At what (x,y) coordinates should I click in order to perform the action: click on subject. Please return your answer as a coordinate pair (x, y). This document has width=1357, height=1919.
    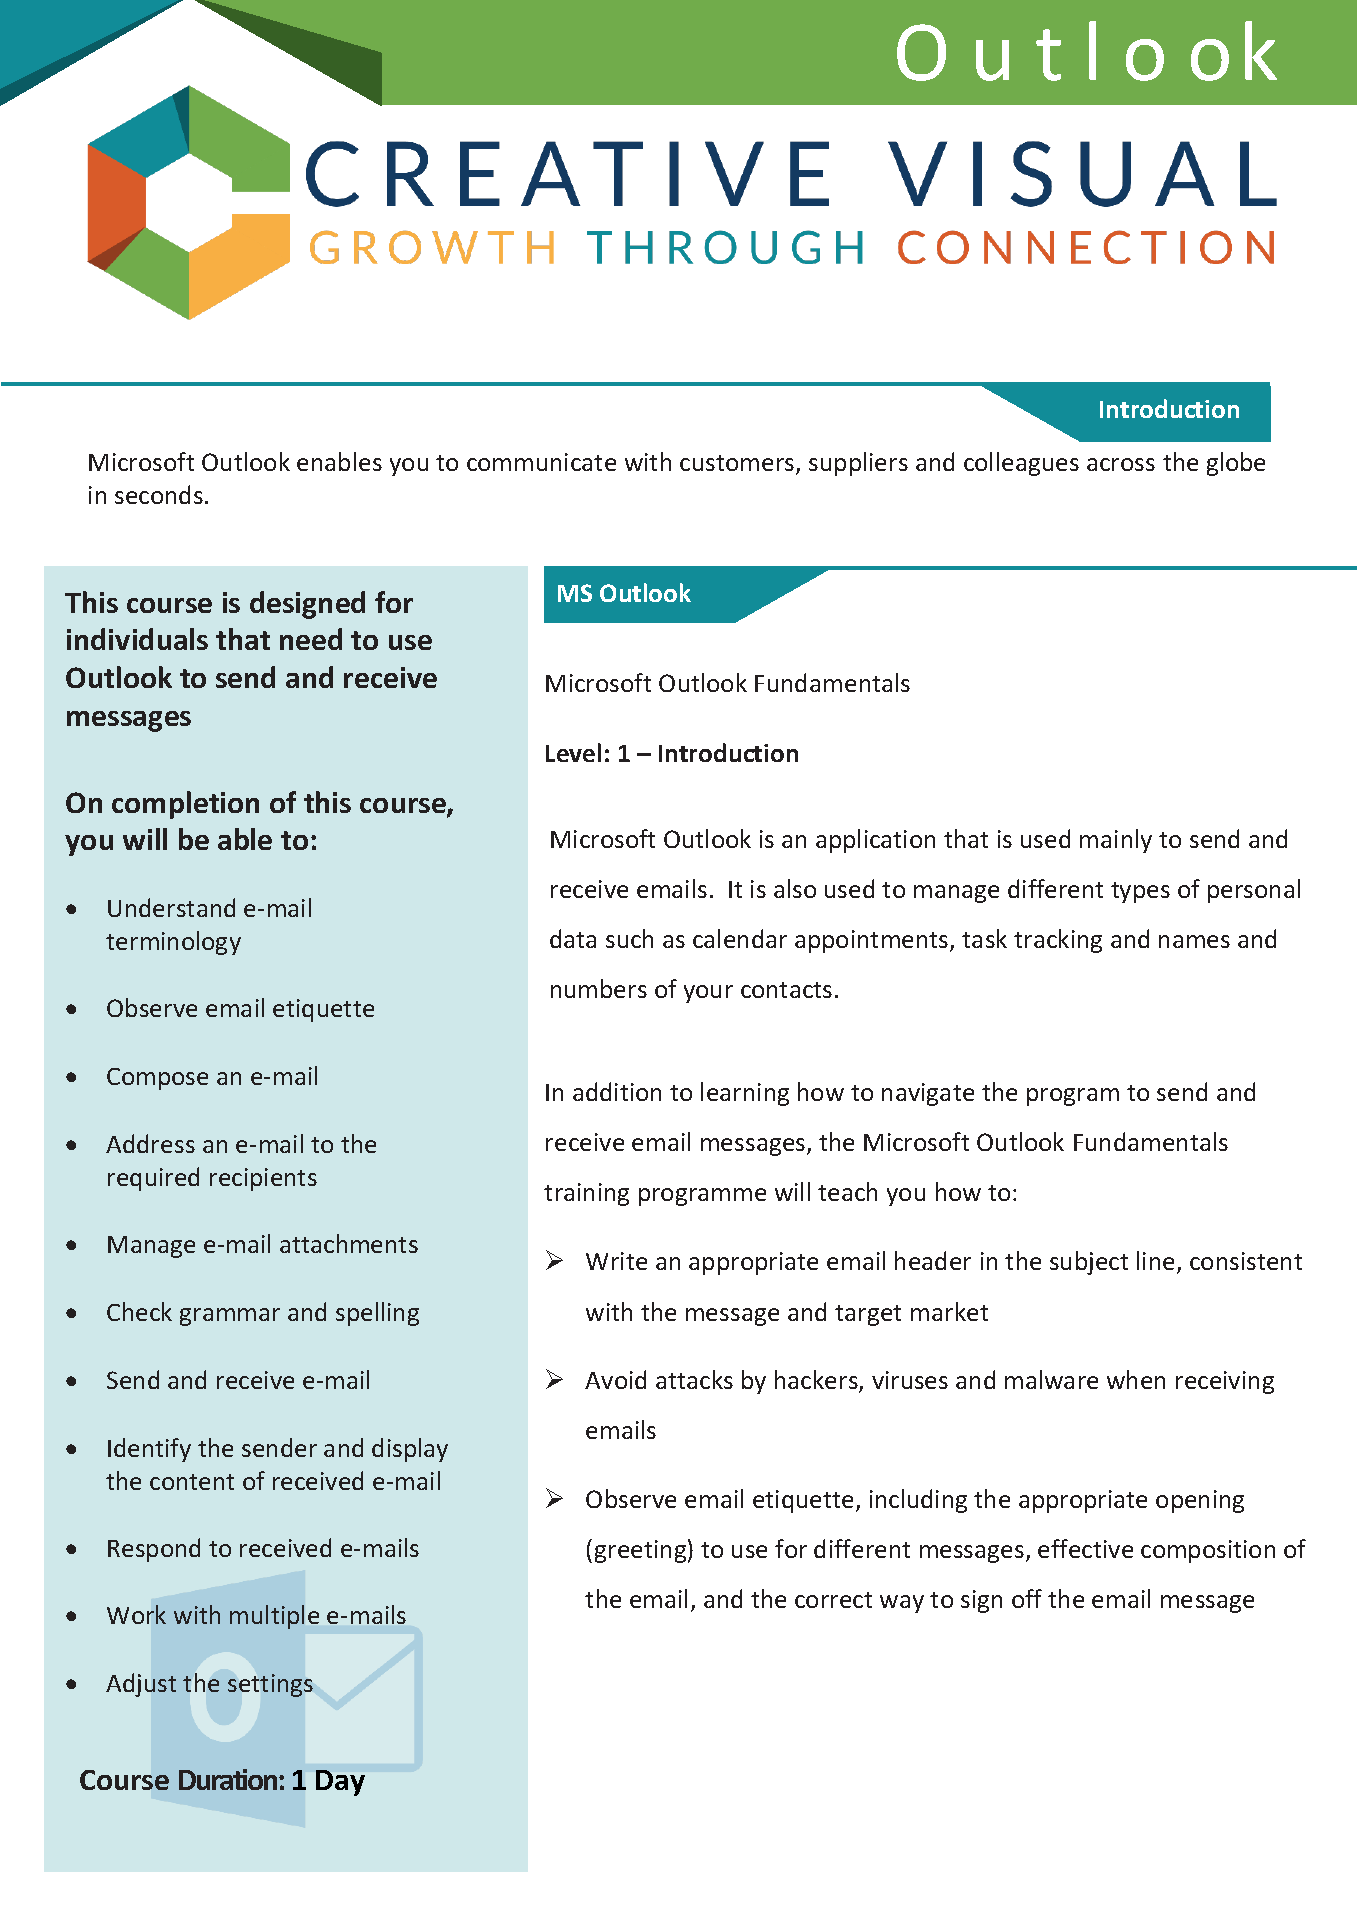
    Looking at the image, I should click on (1089, 1263).
